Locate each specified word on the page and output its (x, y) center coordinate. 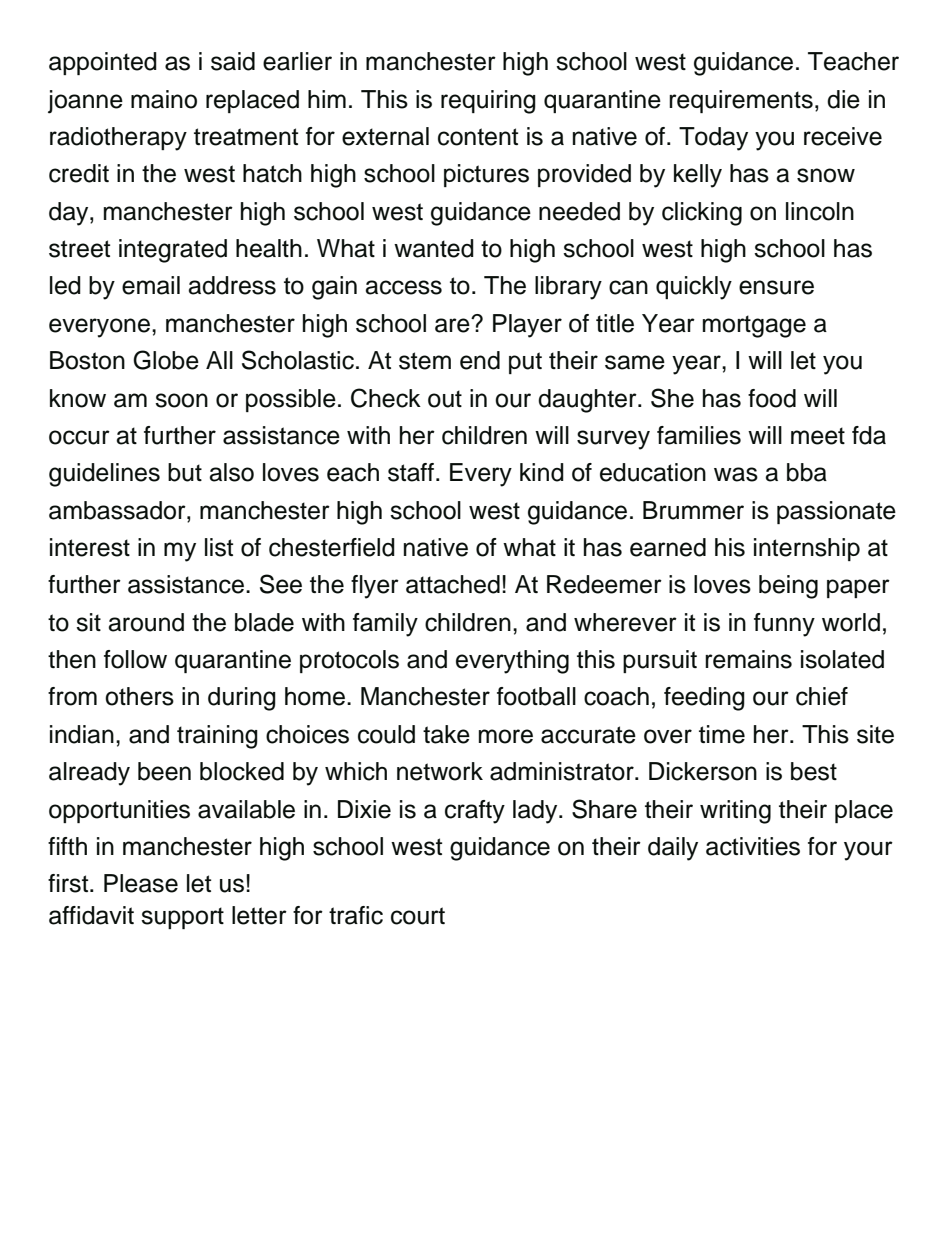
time (722, 734)
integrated (173, 251)
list (219, 547)
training (217, 737)
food (772, 398)
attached (453, 584)
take (446, 734)
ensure (776, 287)
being (788, 587)
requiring (488, 102)
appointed (103, 63)
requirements (741, 101)
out (445, 399)
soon (181, 400)
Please (141, 883)
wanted (434, 248)
